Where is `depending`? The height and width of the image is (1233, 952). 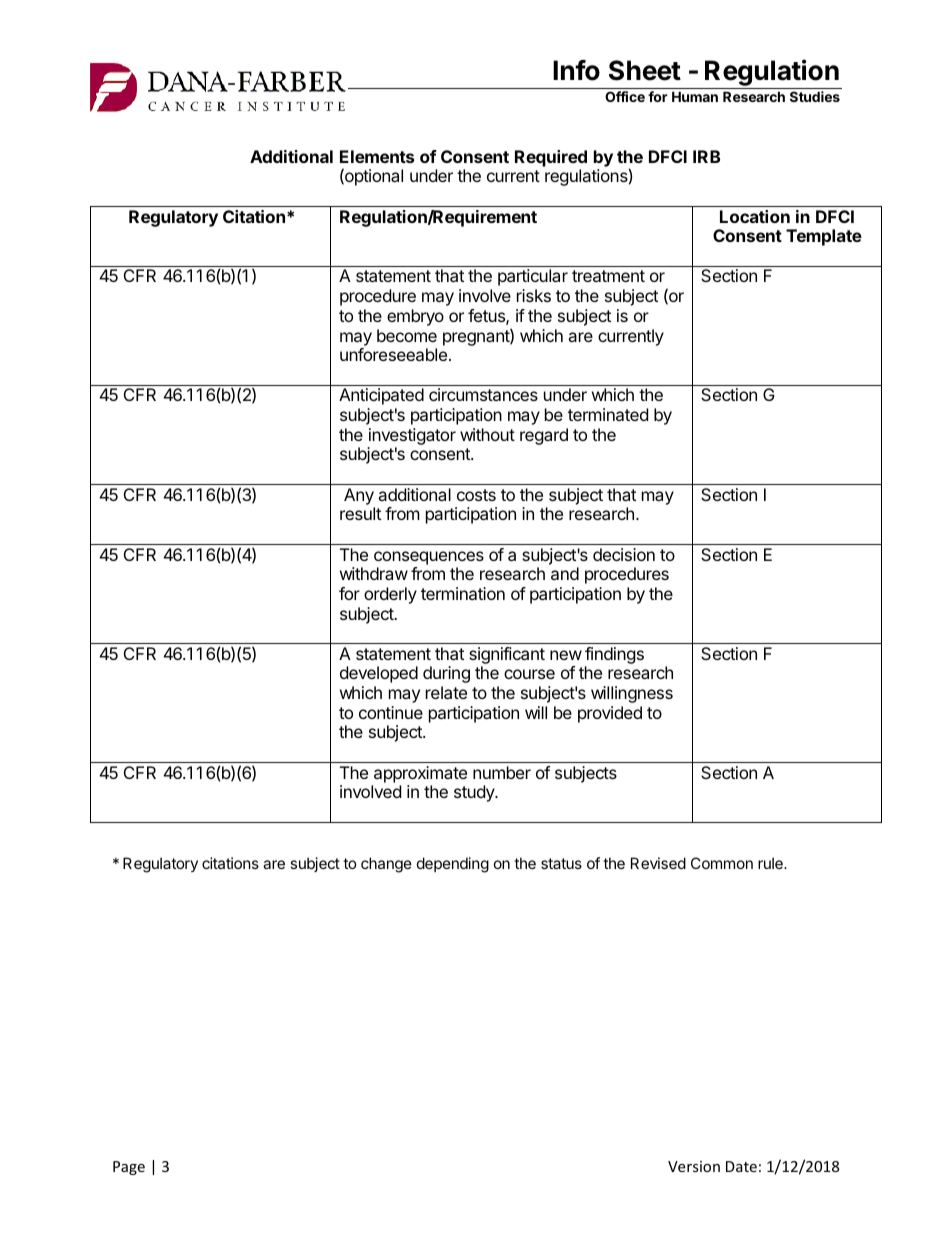
depending is located at coordinates (453, 865).
